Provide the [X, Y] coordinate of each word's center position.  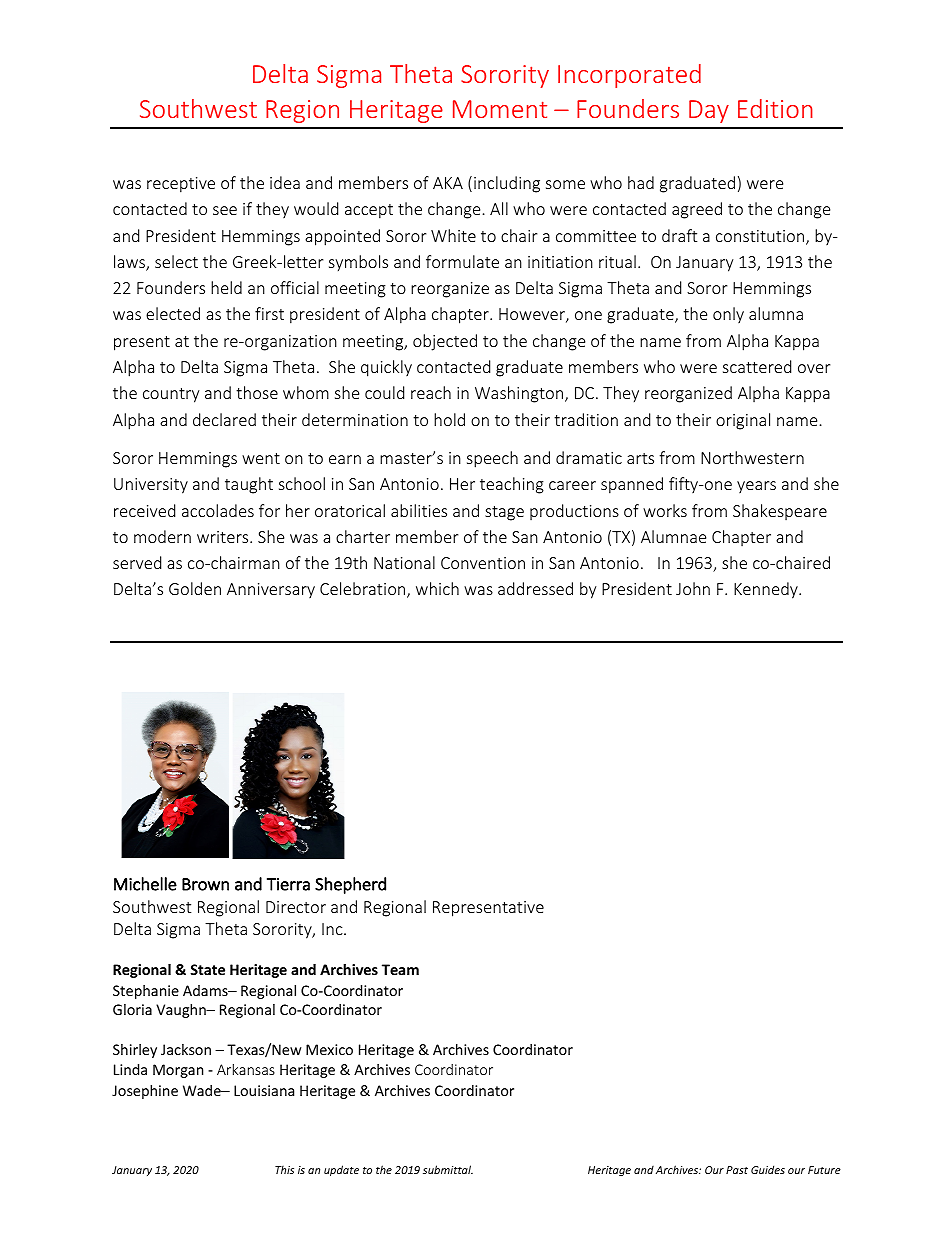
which [437, 588]
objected [445, 342]
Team [400, 969]
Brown [205, 884]
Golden [195, 588]
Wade [203, 1090]
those [257, 392]
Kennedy [767, 590]
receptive [181, 185]
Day [709, 111]
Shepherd [350, 885]
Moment [500, 109]
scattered [757, 366]
